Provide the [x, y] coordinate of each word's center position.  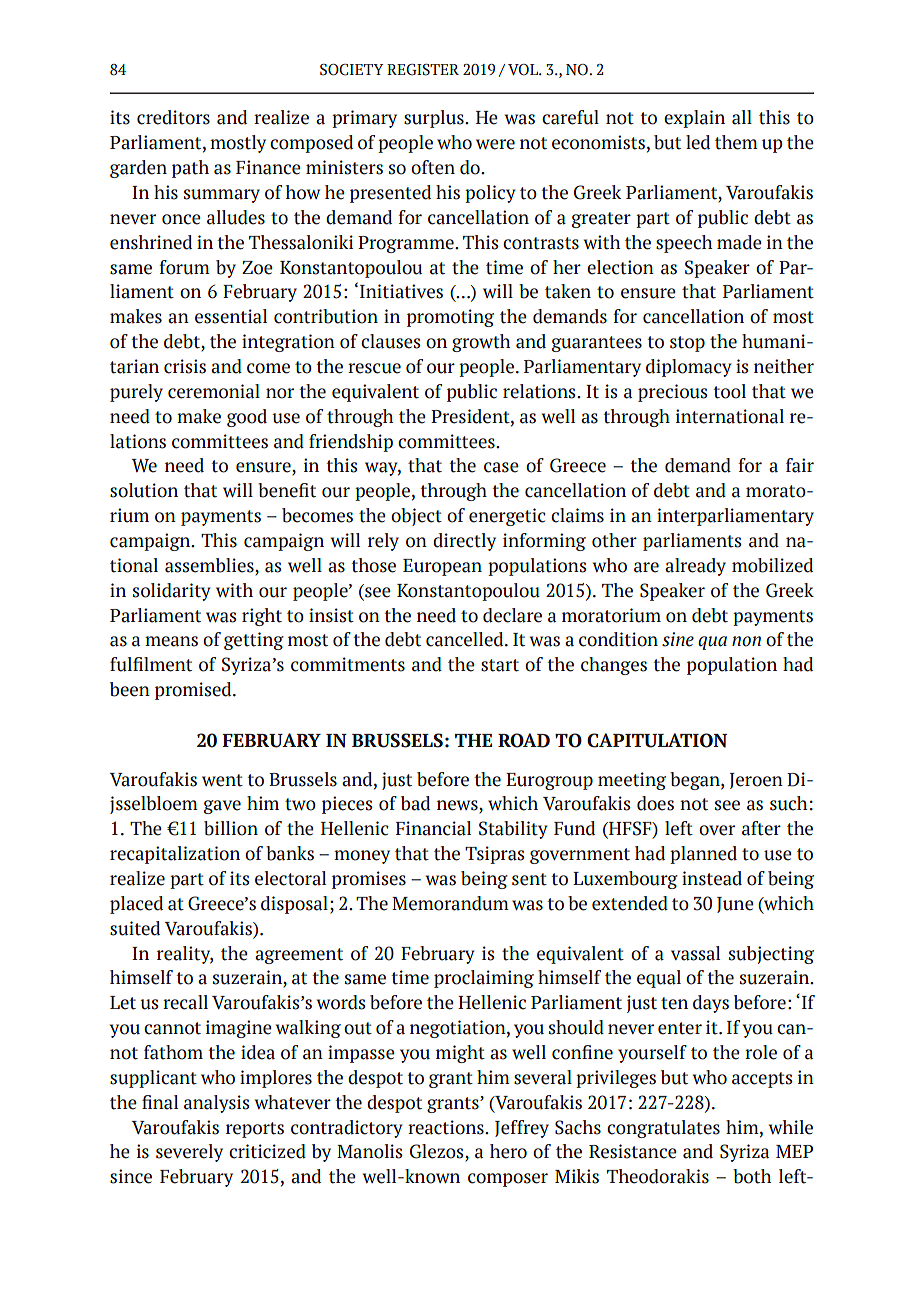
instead [712, 878]
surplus [435, 119]
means [171, 641]
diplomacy [689, 368]
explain [694, 119]
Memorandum [450, 903]
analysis [217, 1104]
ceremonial [214, 391]
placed [136, 905]
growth [481, 343]
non [746, 641]
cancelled [466, 639]
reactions [447, 1127]
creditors [173, 117]
